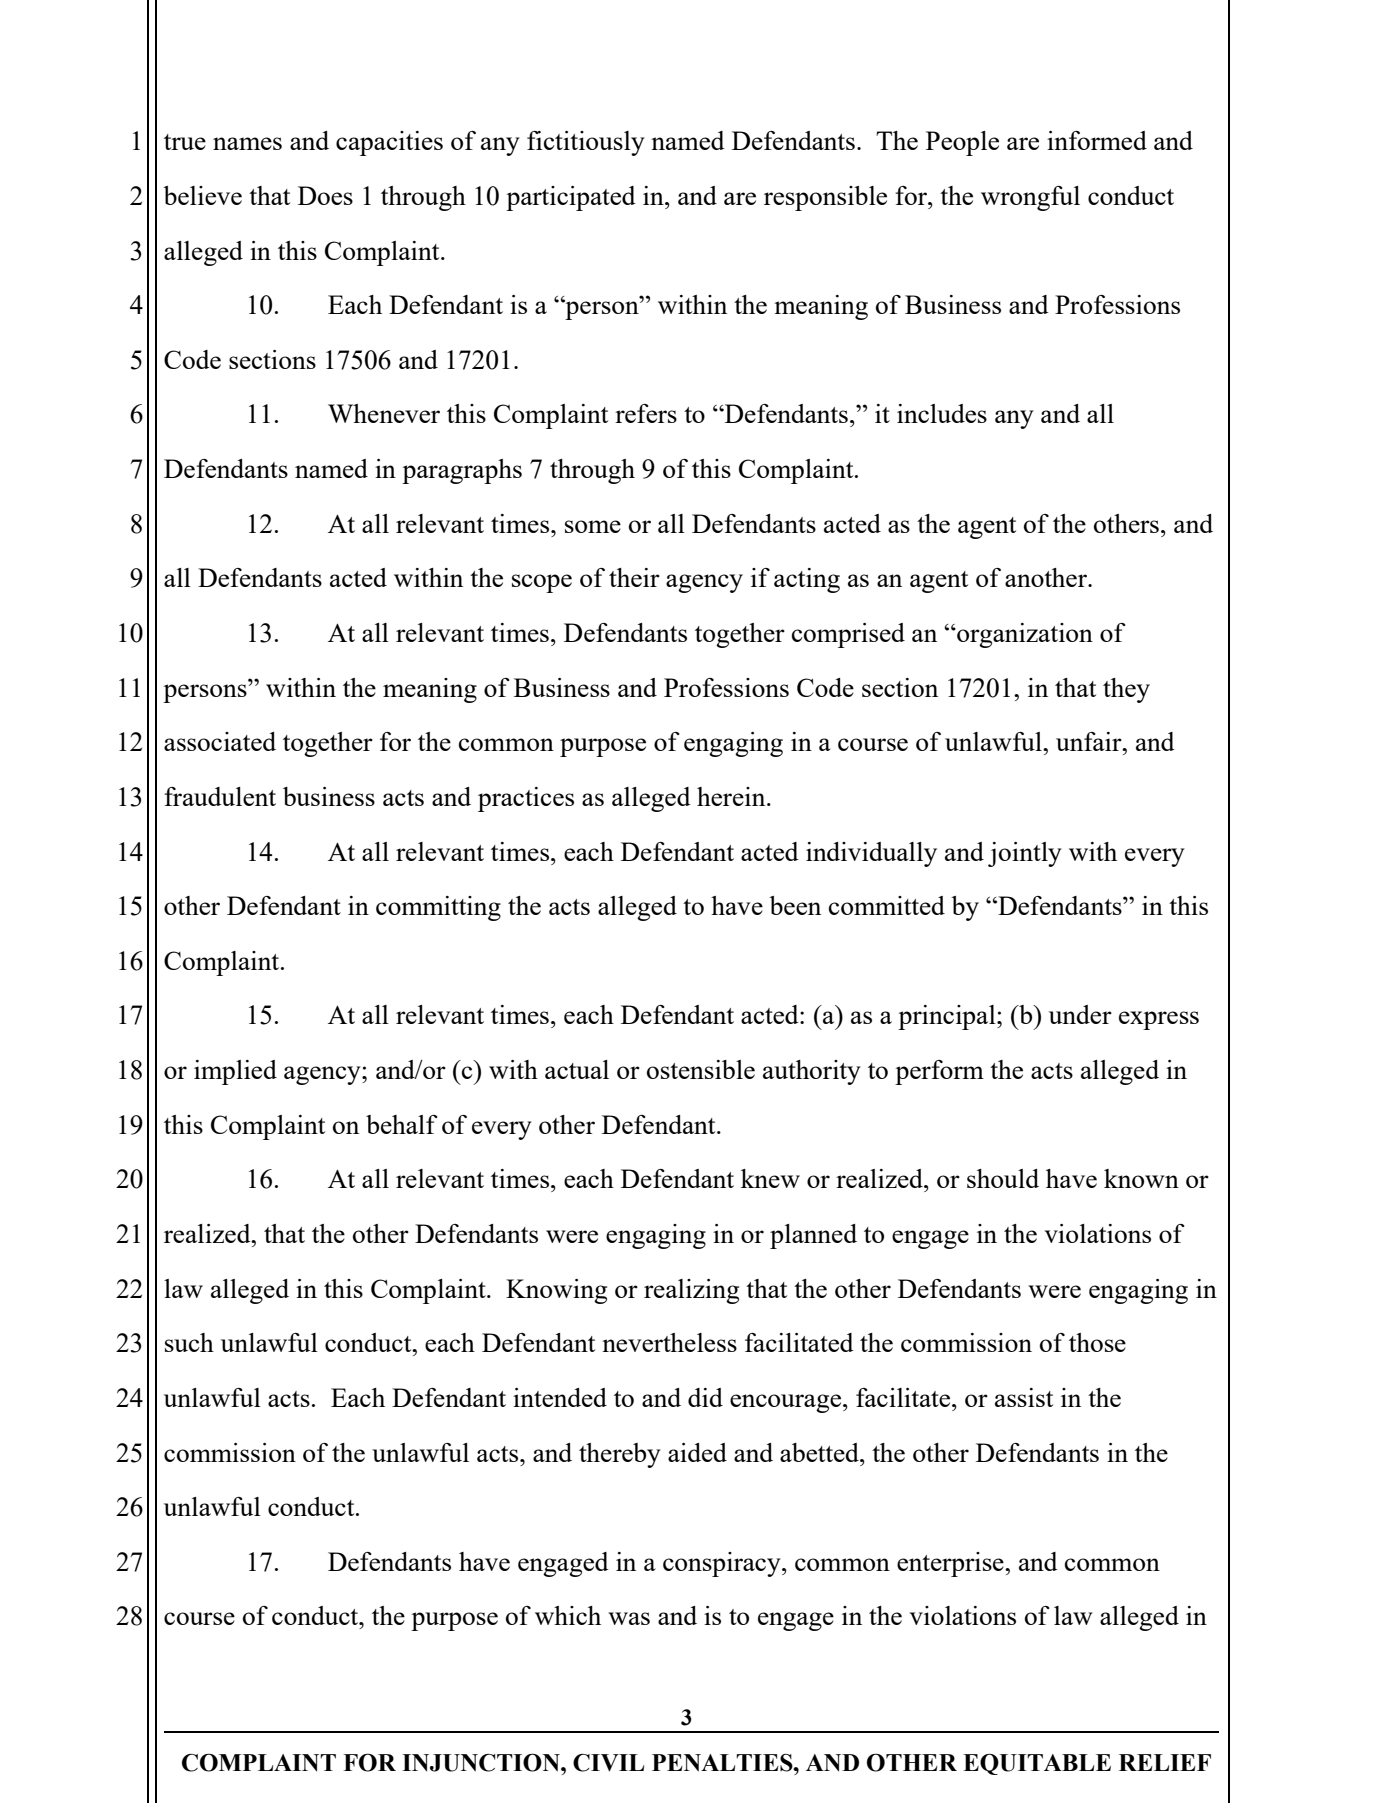  Describe the element at coordinates (732, 796) in the screenshot. I see `herein` at that location.
